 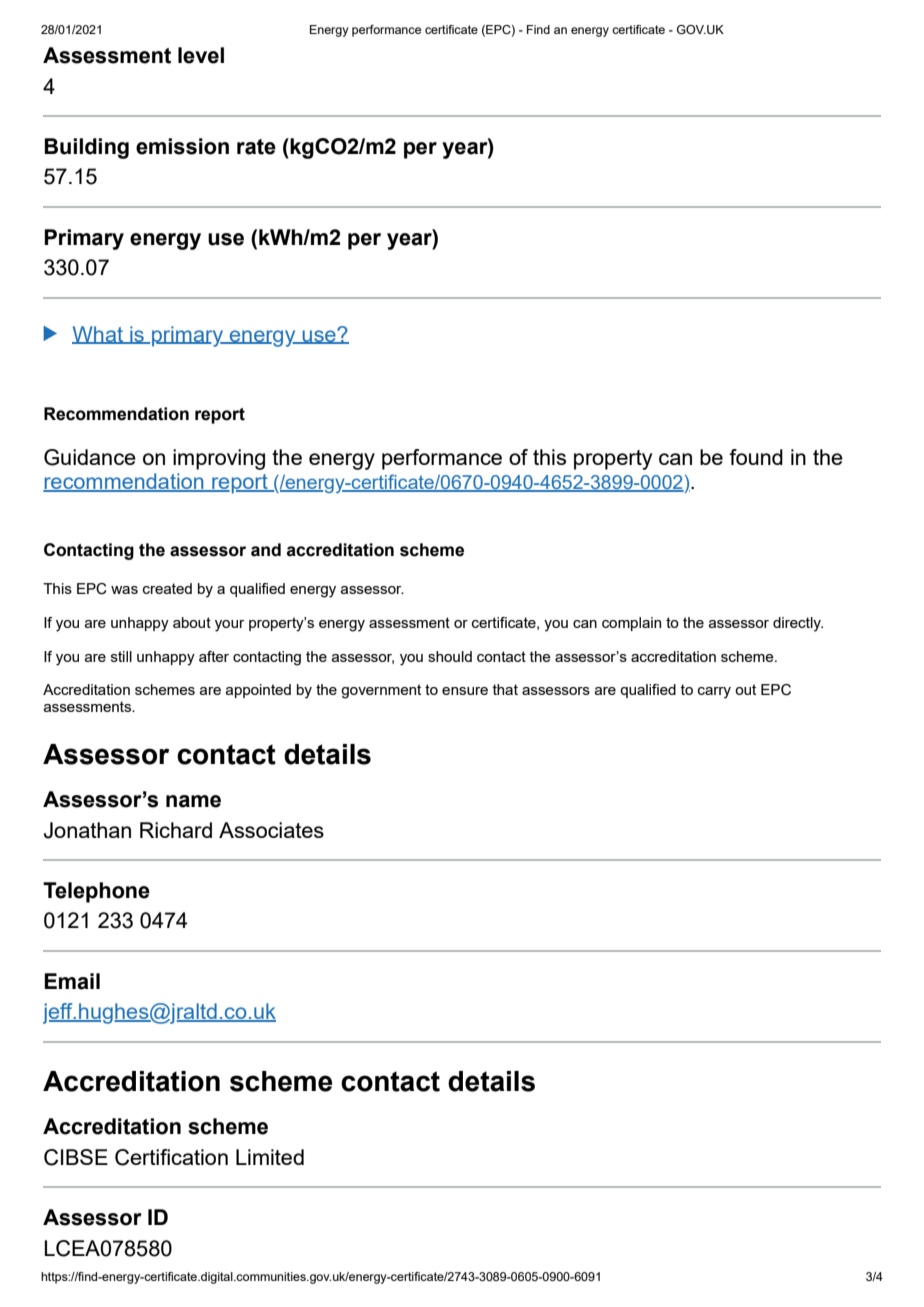 What do you see at coordinates (219, 459) in the document?
I see `improving` at bounding box center [219, 459].
